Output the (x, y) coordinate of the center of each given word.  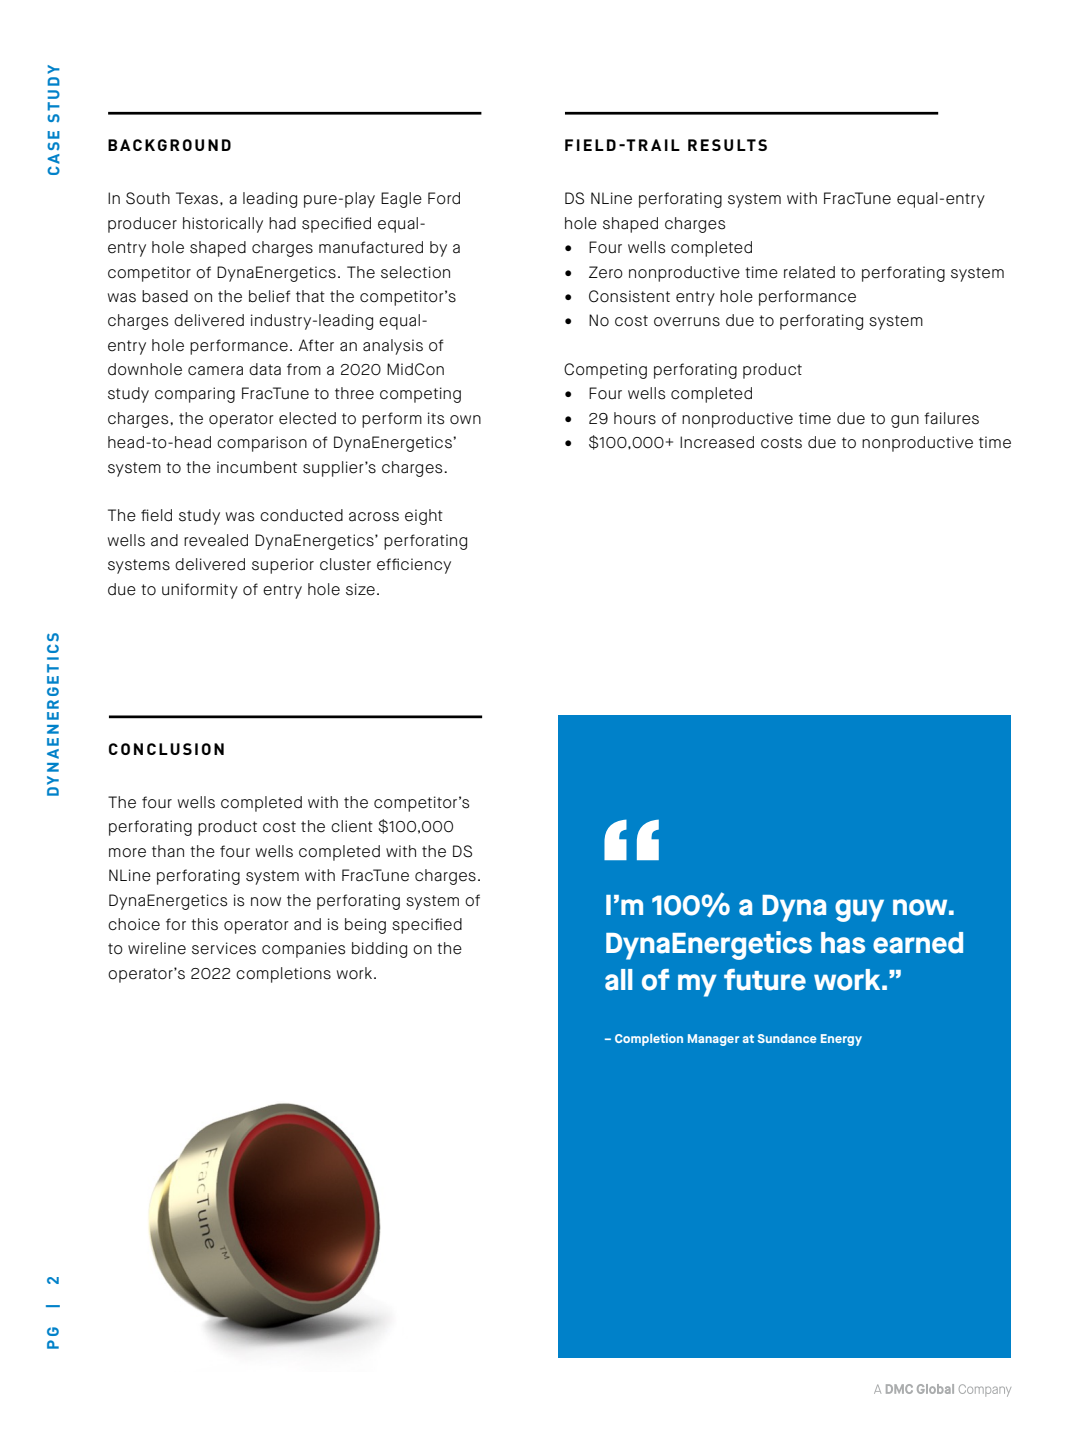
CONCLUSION (166, 749)
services (224, 948)
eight (424, 517)
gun (905, 421)
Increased (717, 442)
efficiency (414, 566)
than (168, 851)
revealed (216, 540)
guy (859, 910)
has (843, 943)
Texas (197, 198)
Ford (444, 198)
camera (215, 371)
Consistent (629, 296)
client (352, 826)
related (809, 272)
